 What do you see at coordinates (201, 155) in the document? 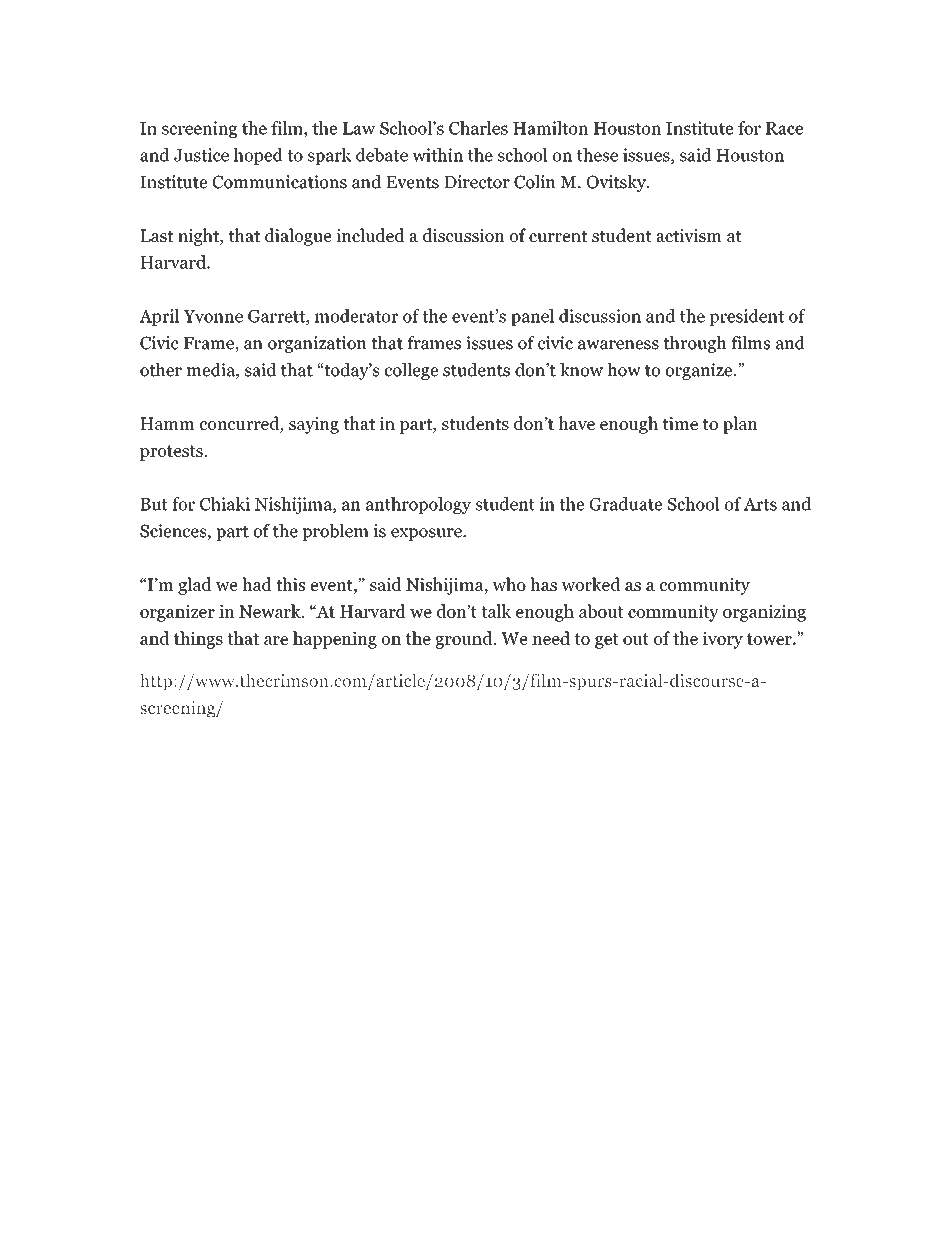
I see `Justice` at bounding box center [201, 155].
